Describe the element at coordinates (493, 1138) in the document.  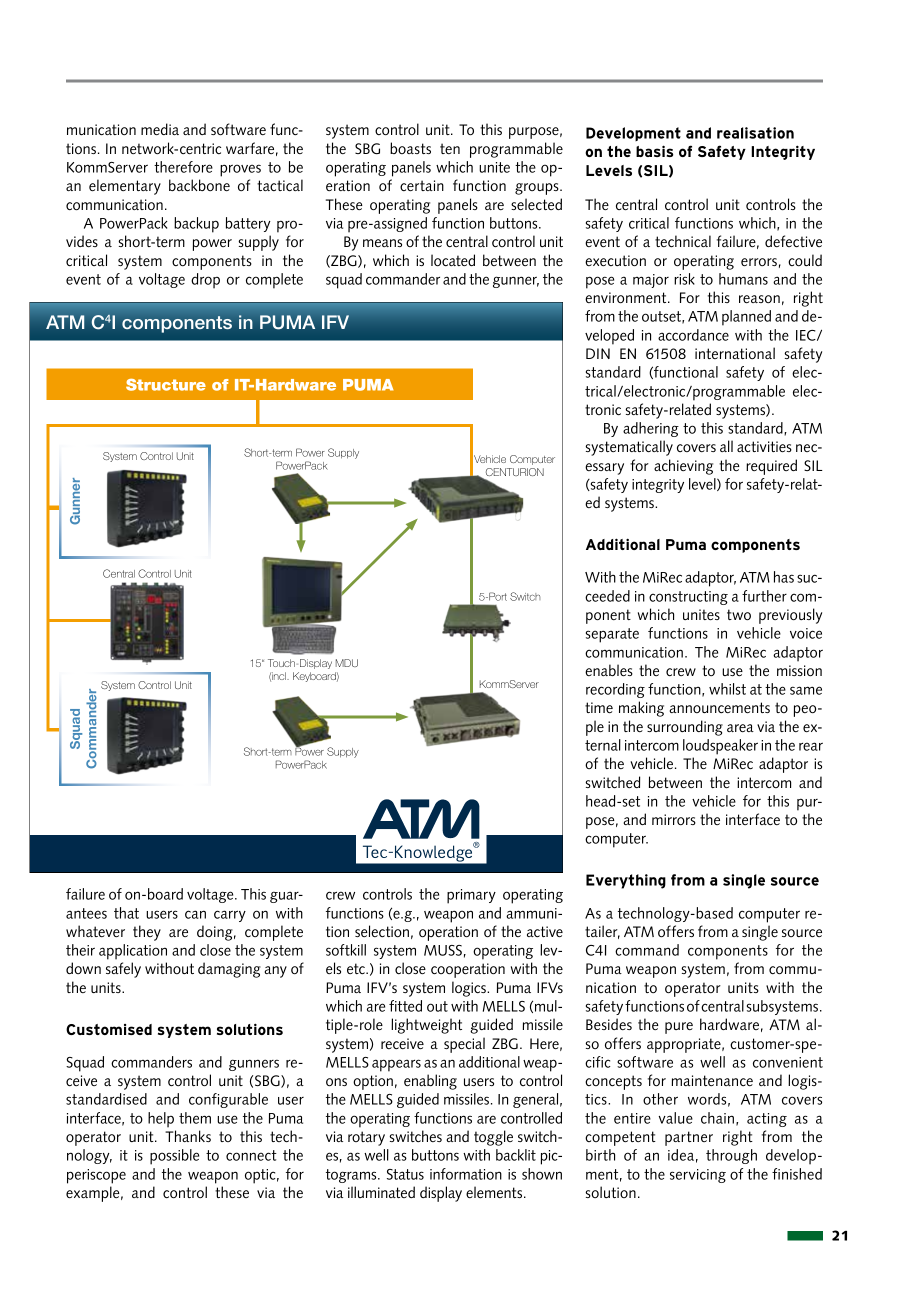
I see `toggle` at that location.
